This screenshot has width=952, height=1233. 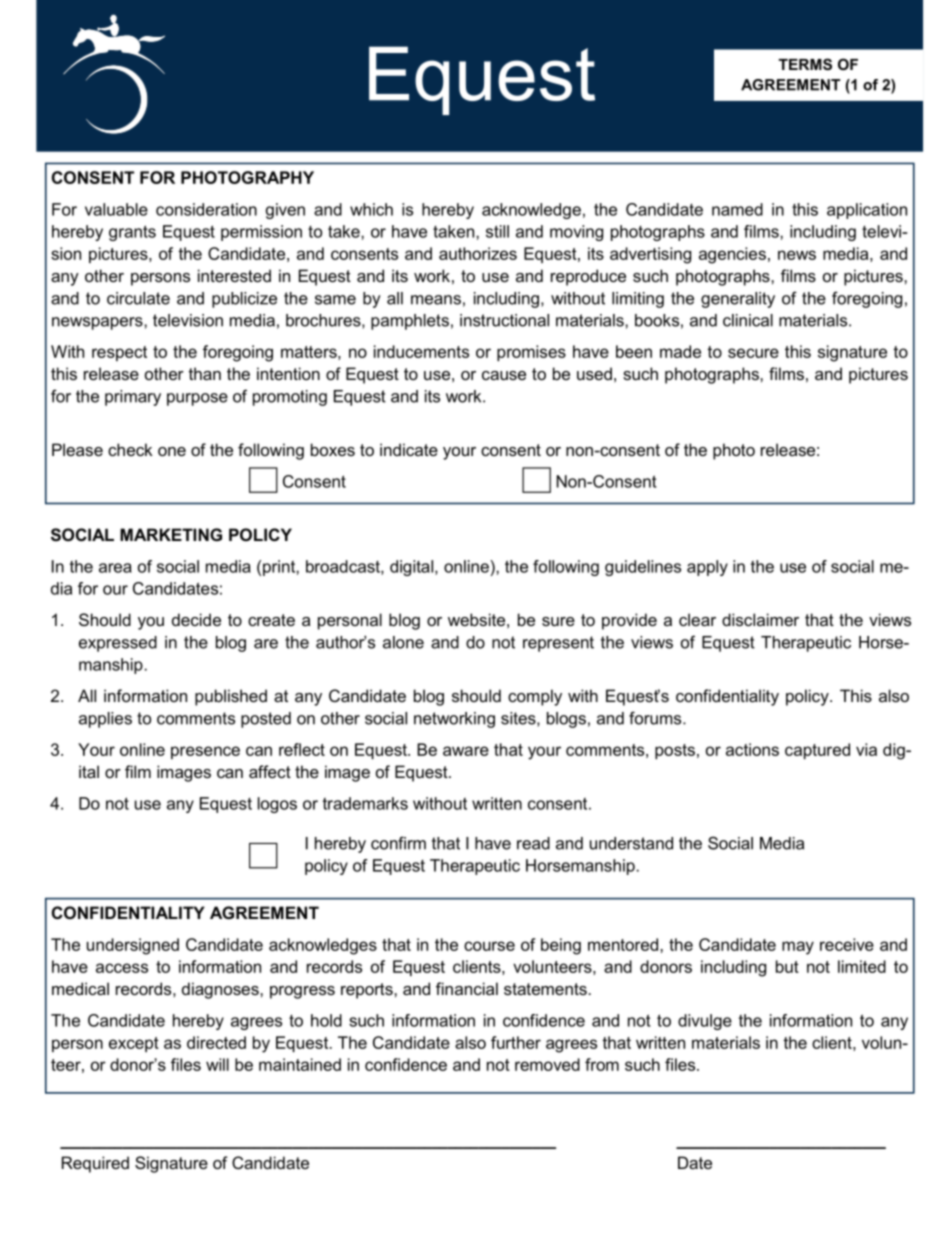 I want to click on TERMS, so click(x=805, y=64).
